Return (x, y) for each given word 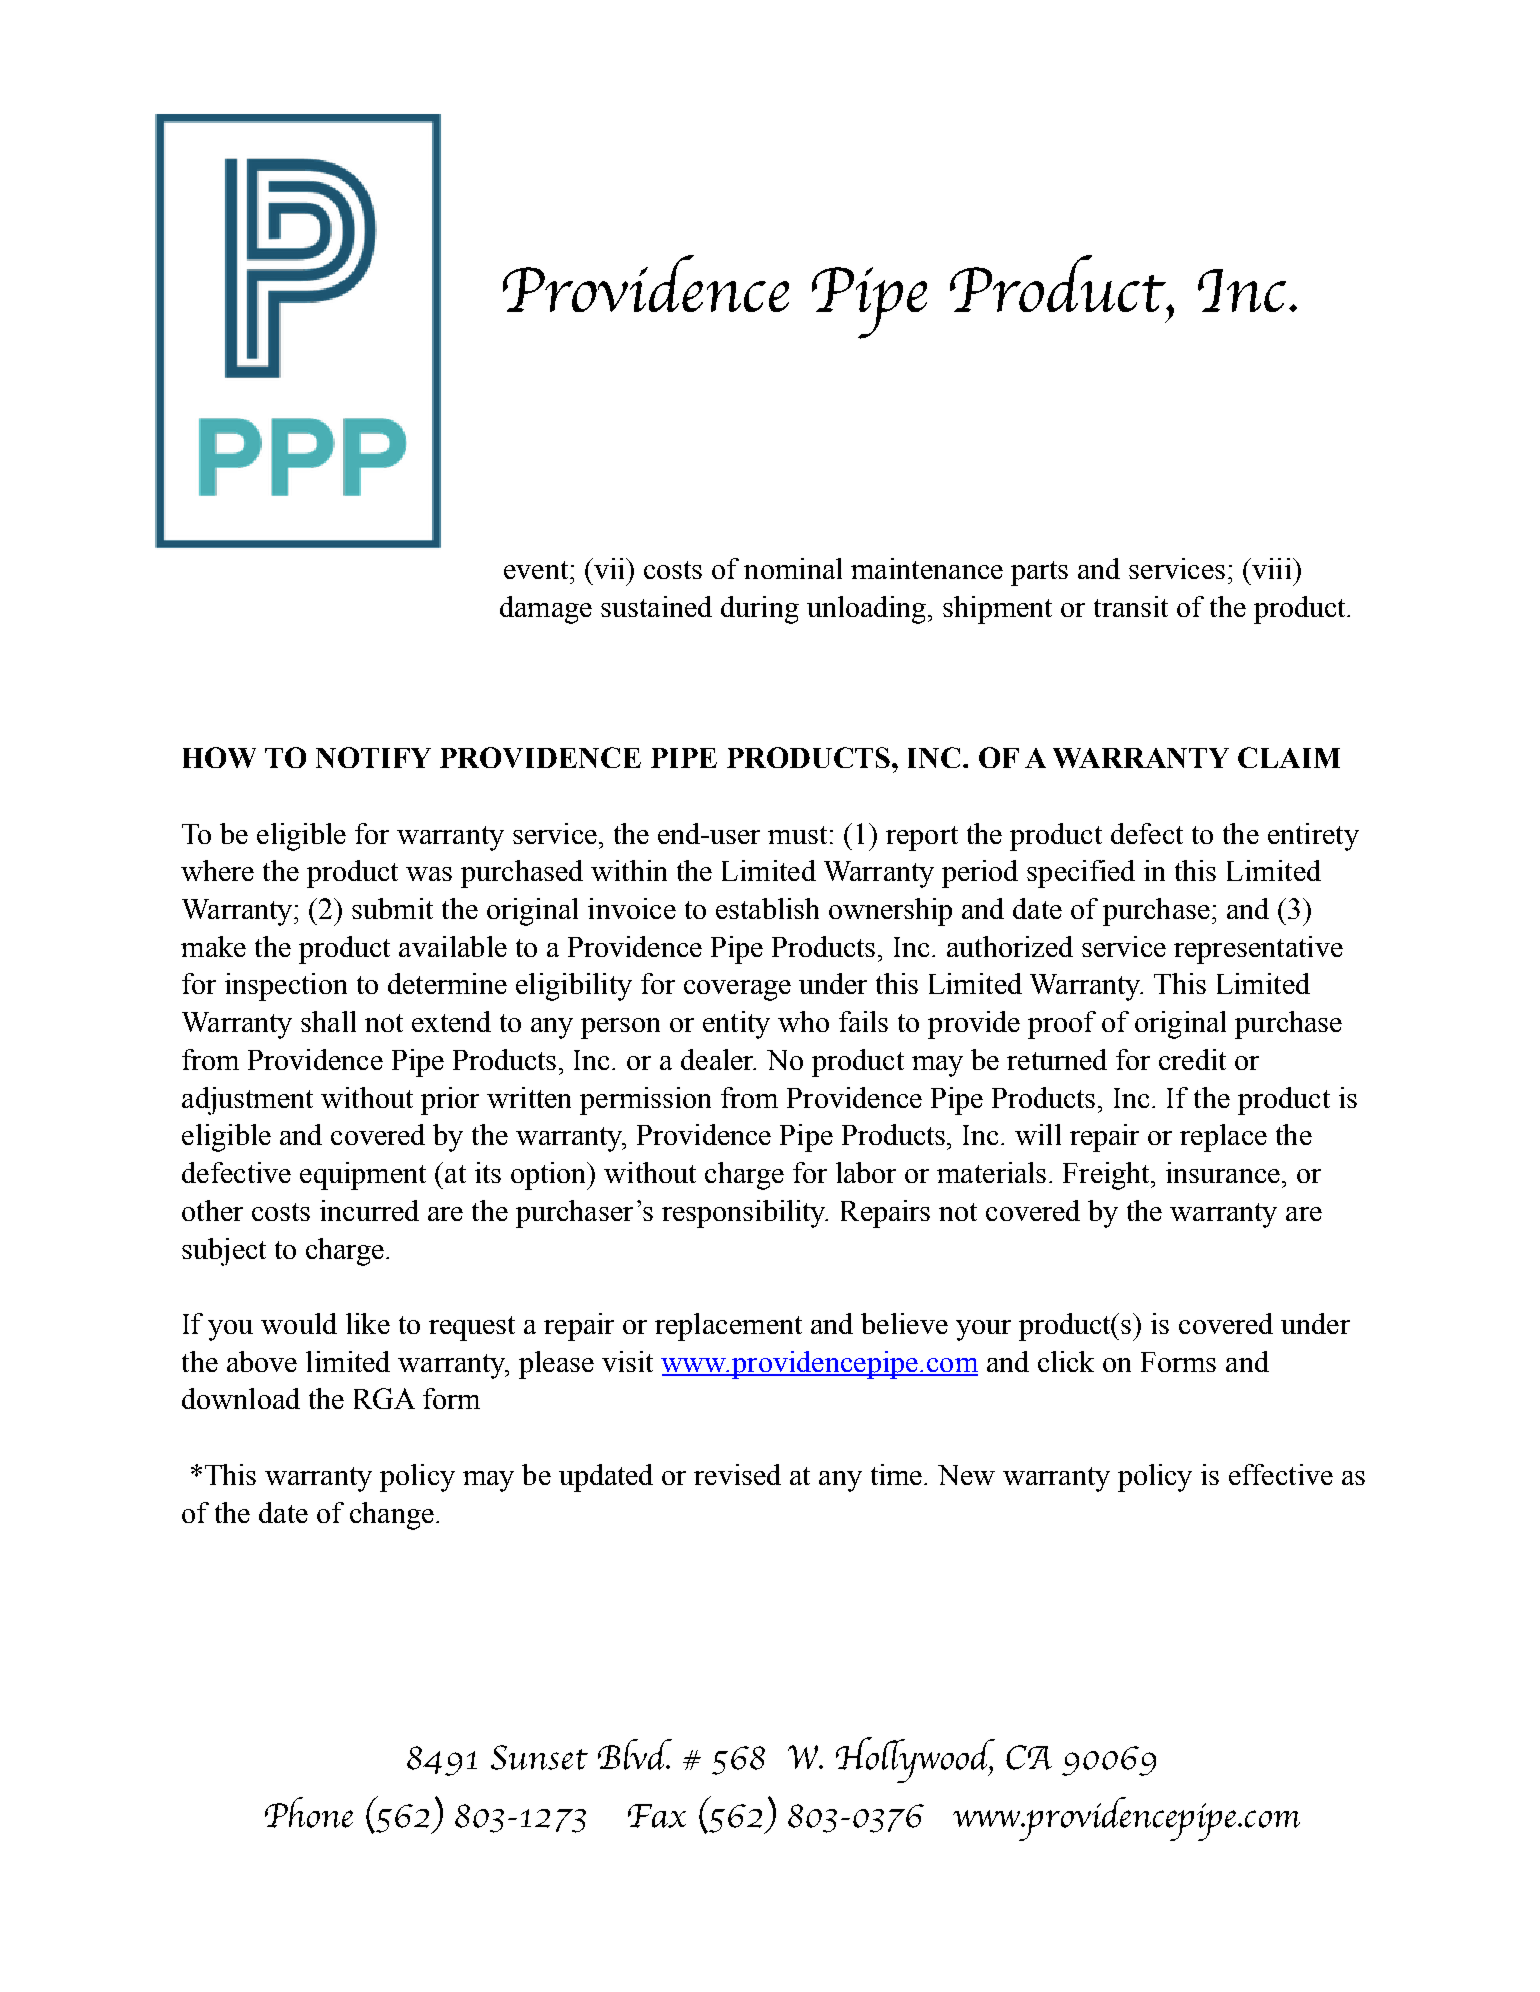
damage (546, 610)
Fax (657, 1816)
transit (1131, 606)
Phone (309, 1812)
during (760, 610)
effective (1281, 1474)
